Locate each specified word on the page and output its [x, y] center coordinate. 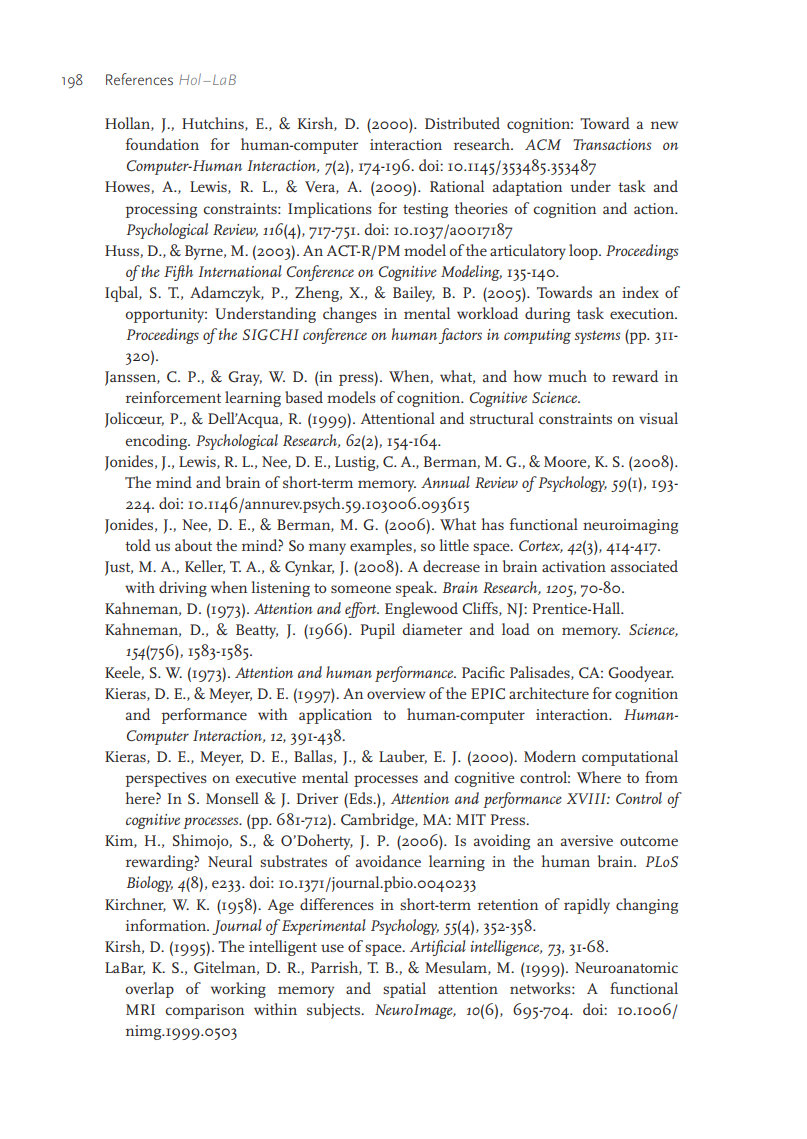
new [664, 125]
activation [574, 566]
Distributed [462, 123]
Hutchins [214, 124]
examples [382, 547]
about [193, 545]
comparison [204, 1011]
